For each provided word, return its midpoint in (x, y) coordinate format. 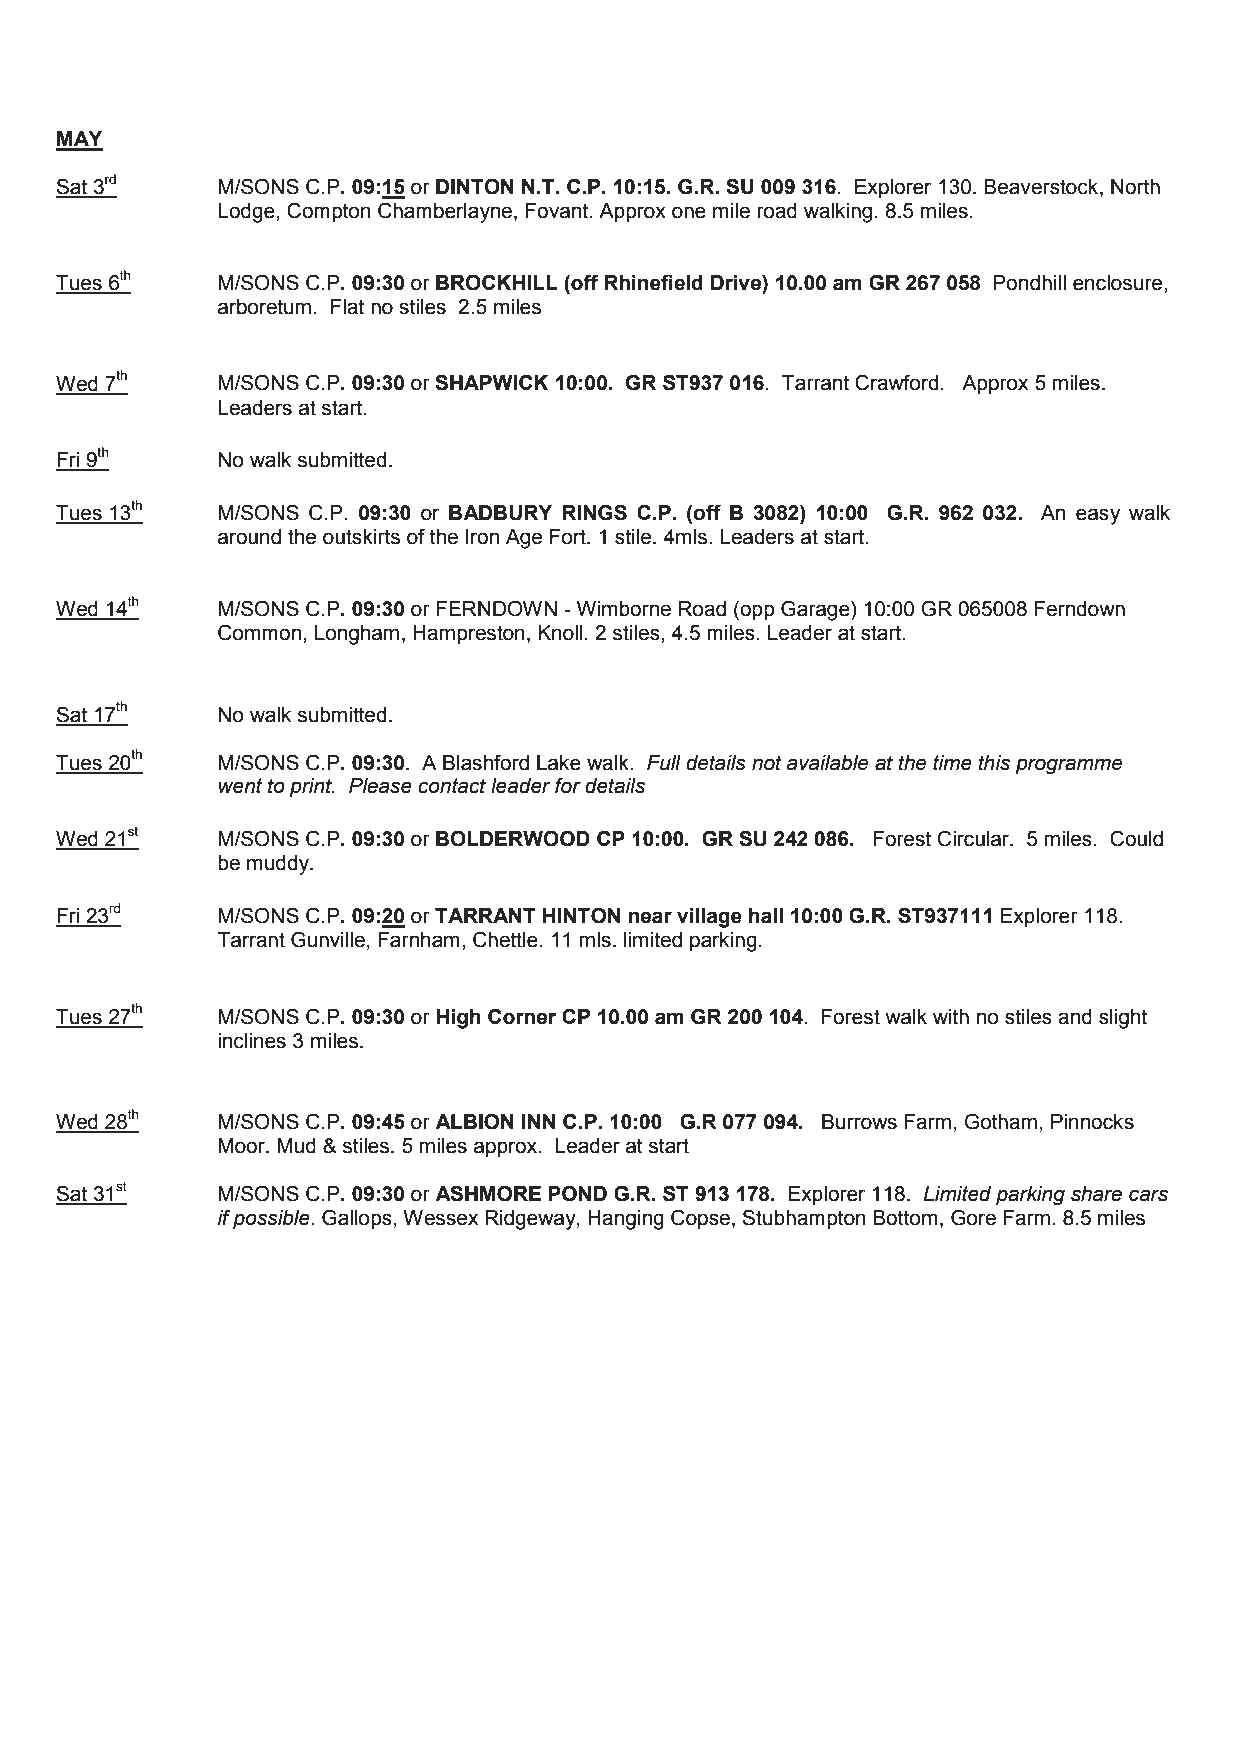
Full (664, 763)
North (1135, 187)
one (689, 212)
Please (380, 786)
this (994, 763)
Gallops (357, 1219)
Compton (329, 212)
